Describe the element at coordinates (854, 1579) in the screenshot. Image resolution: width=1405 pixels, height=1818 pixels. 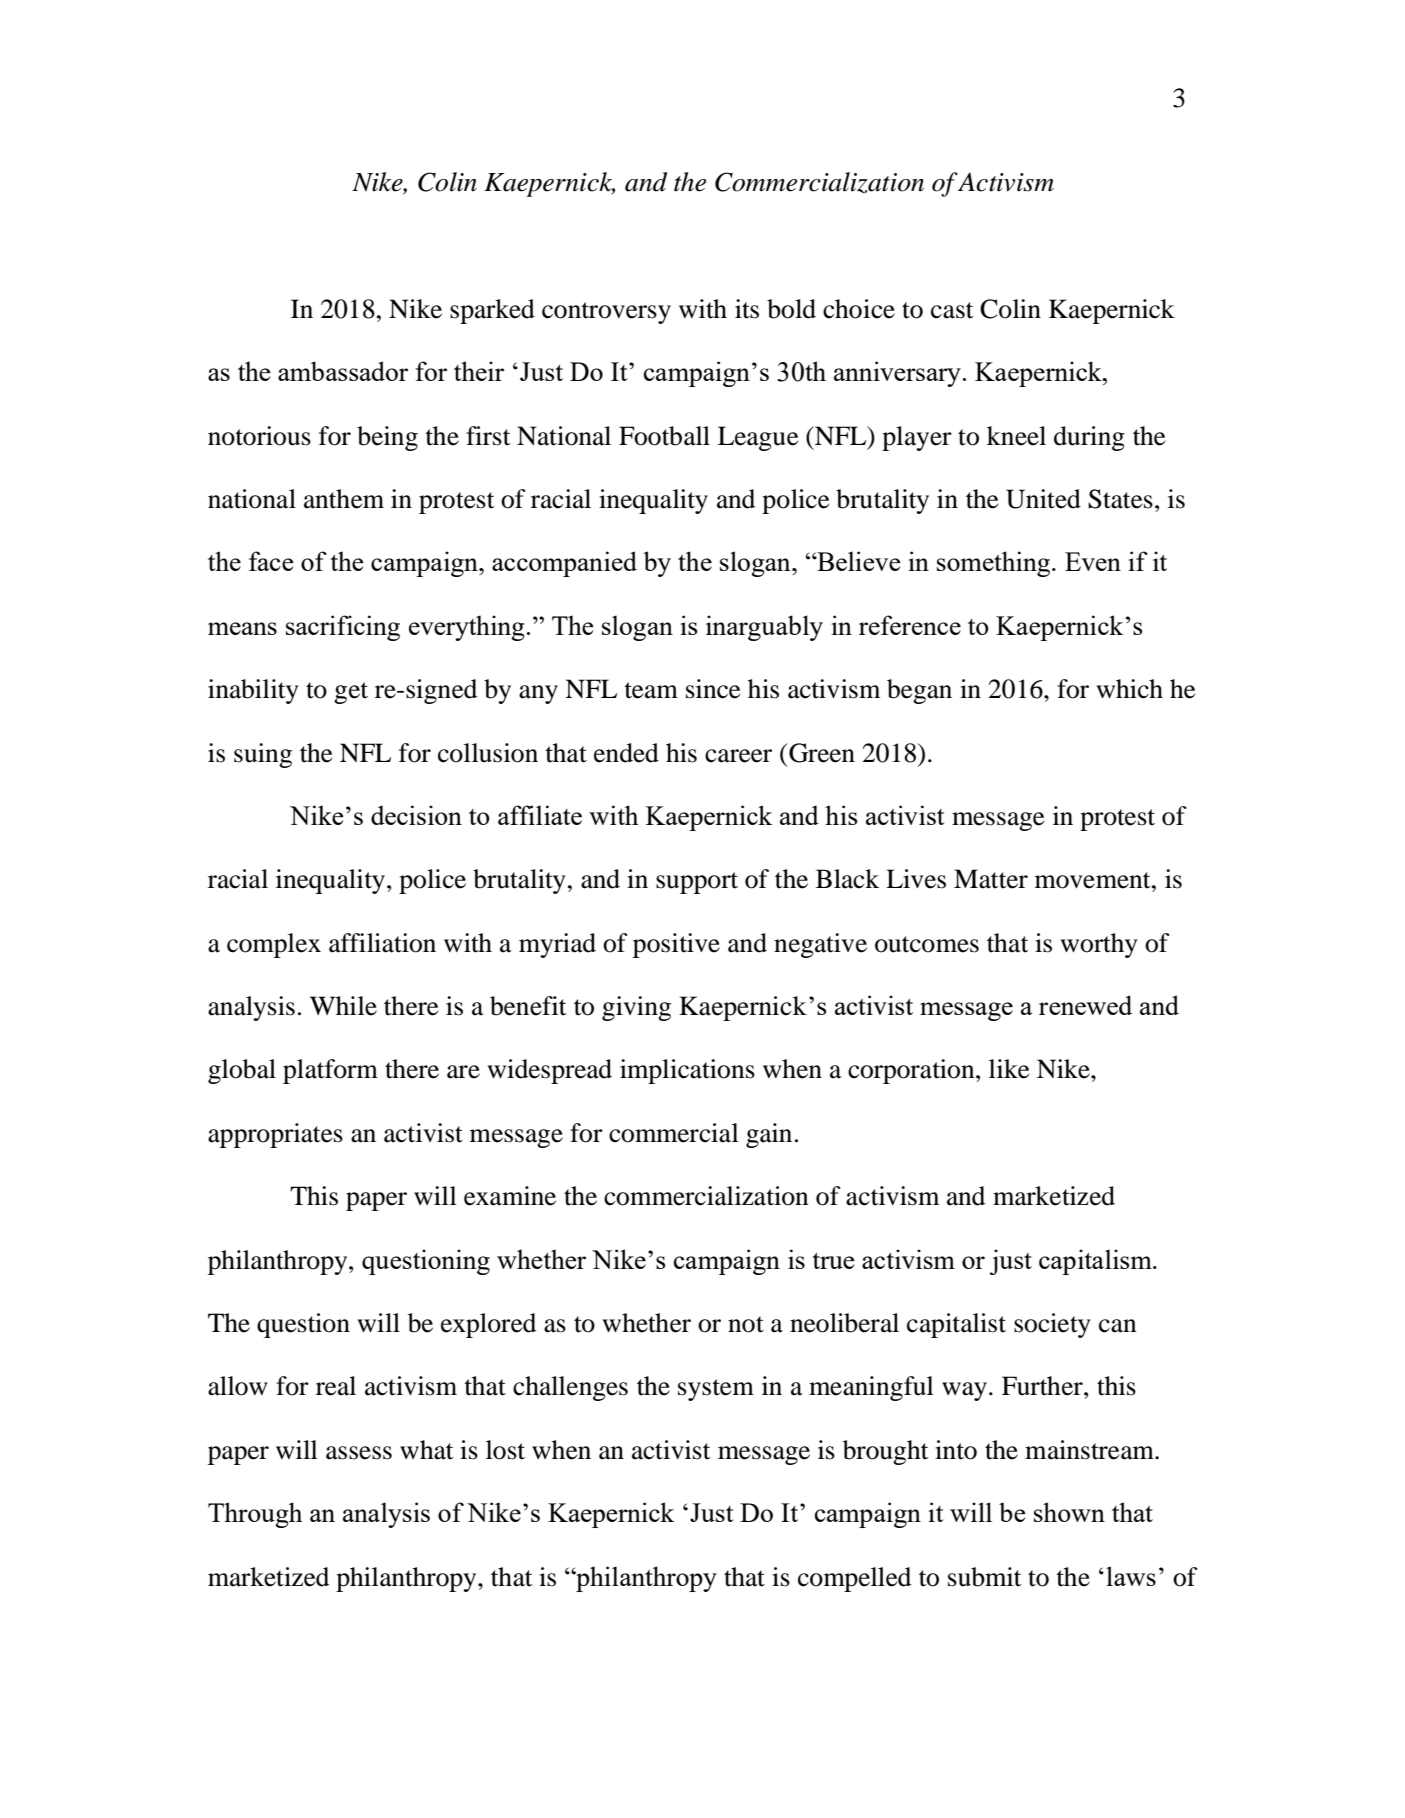
I see `compelled` at that location.
